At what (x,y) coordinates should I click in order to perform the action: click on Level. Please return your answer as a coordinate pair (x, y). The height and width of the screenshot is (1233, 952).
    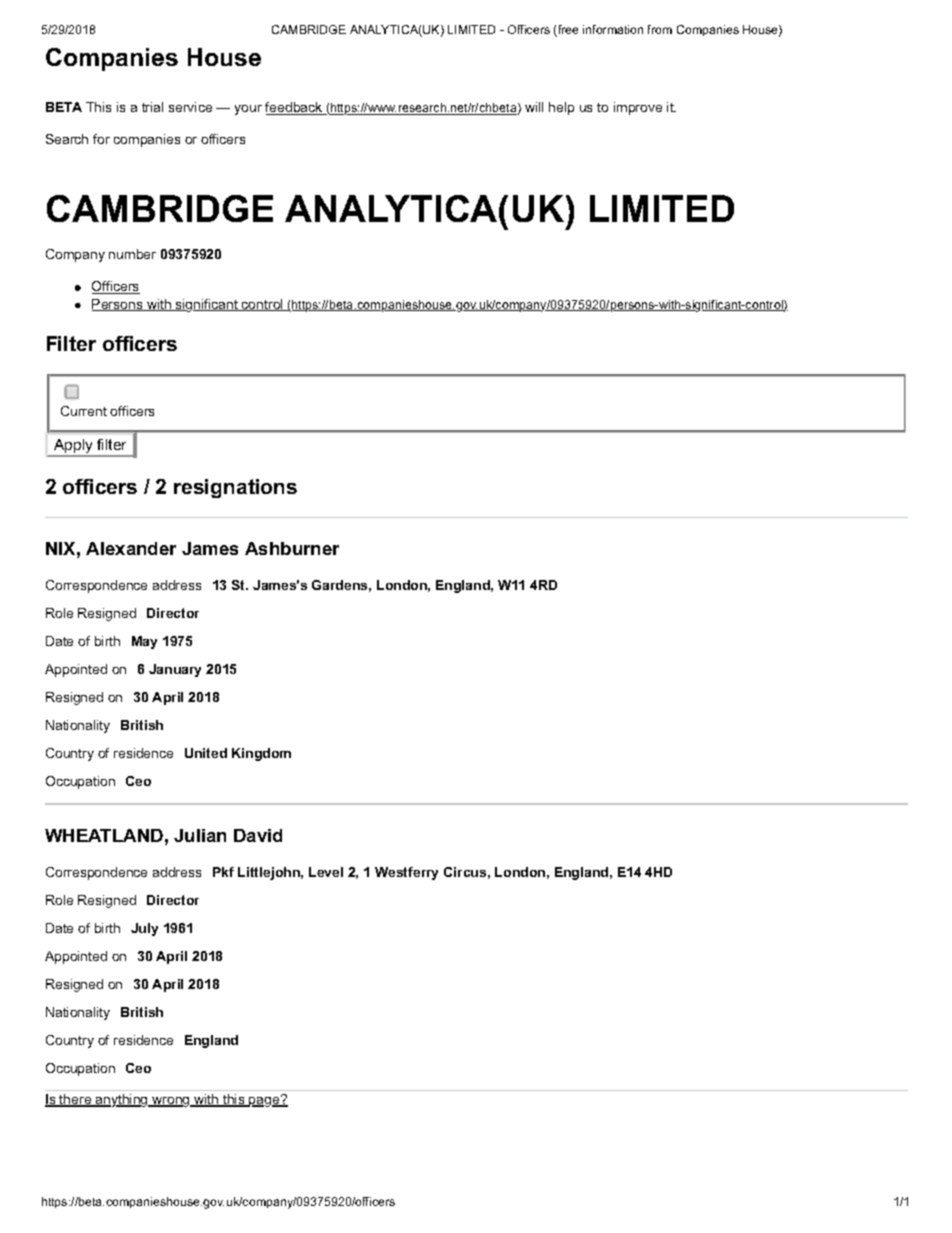
    Looking at the image, I should click on (326, 872).
